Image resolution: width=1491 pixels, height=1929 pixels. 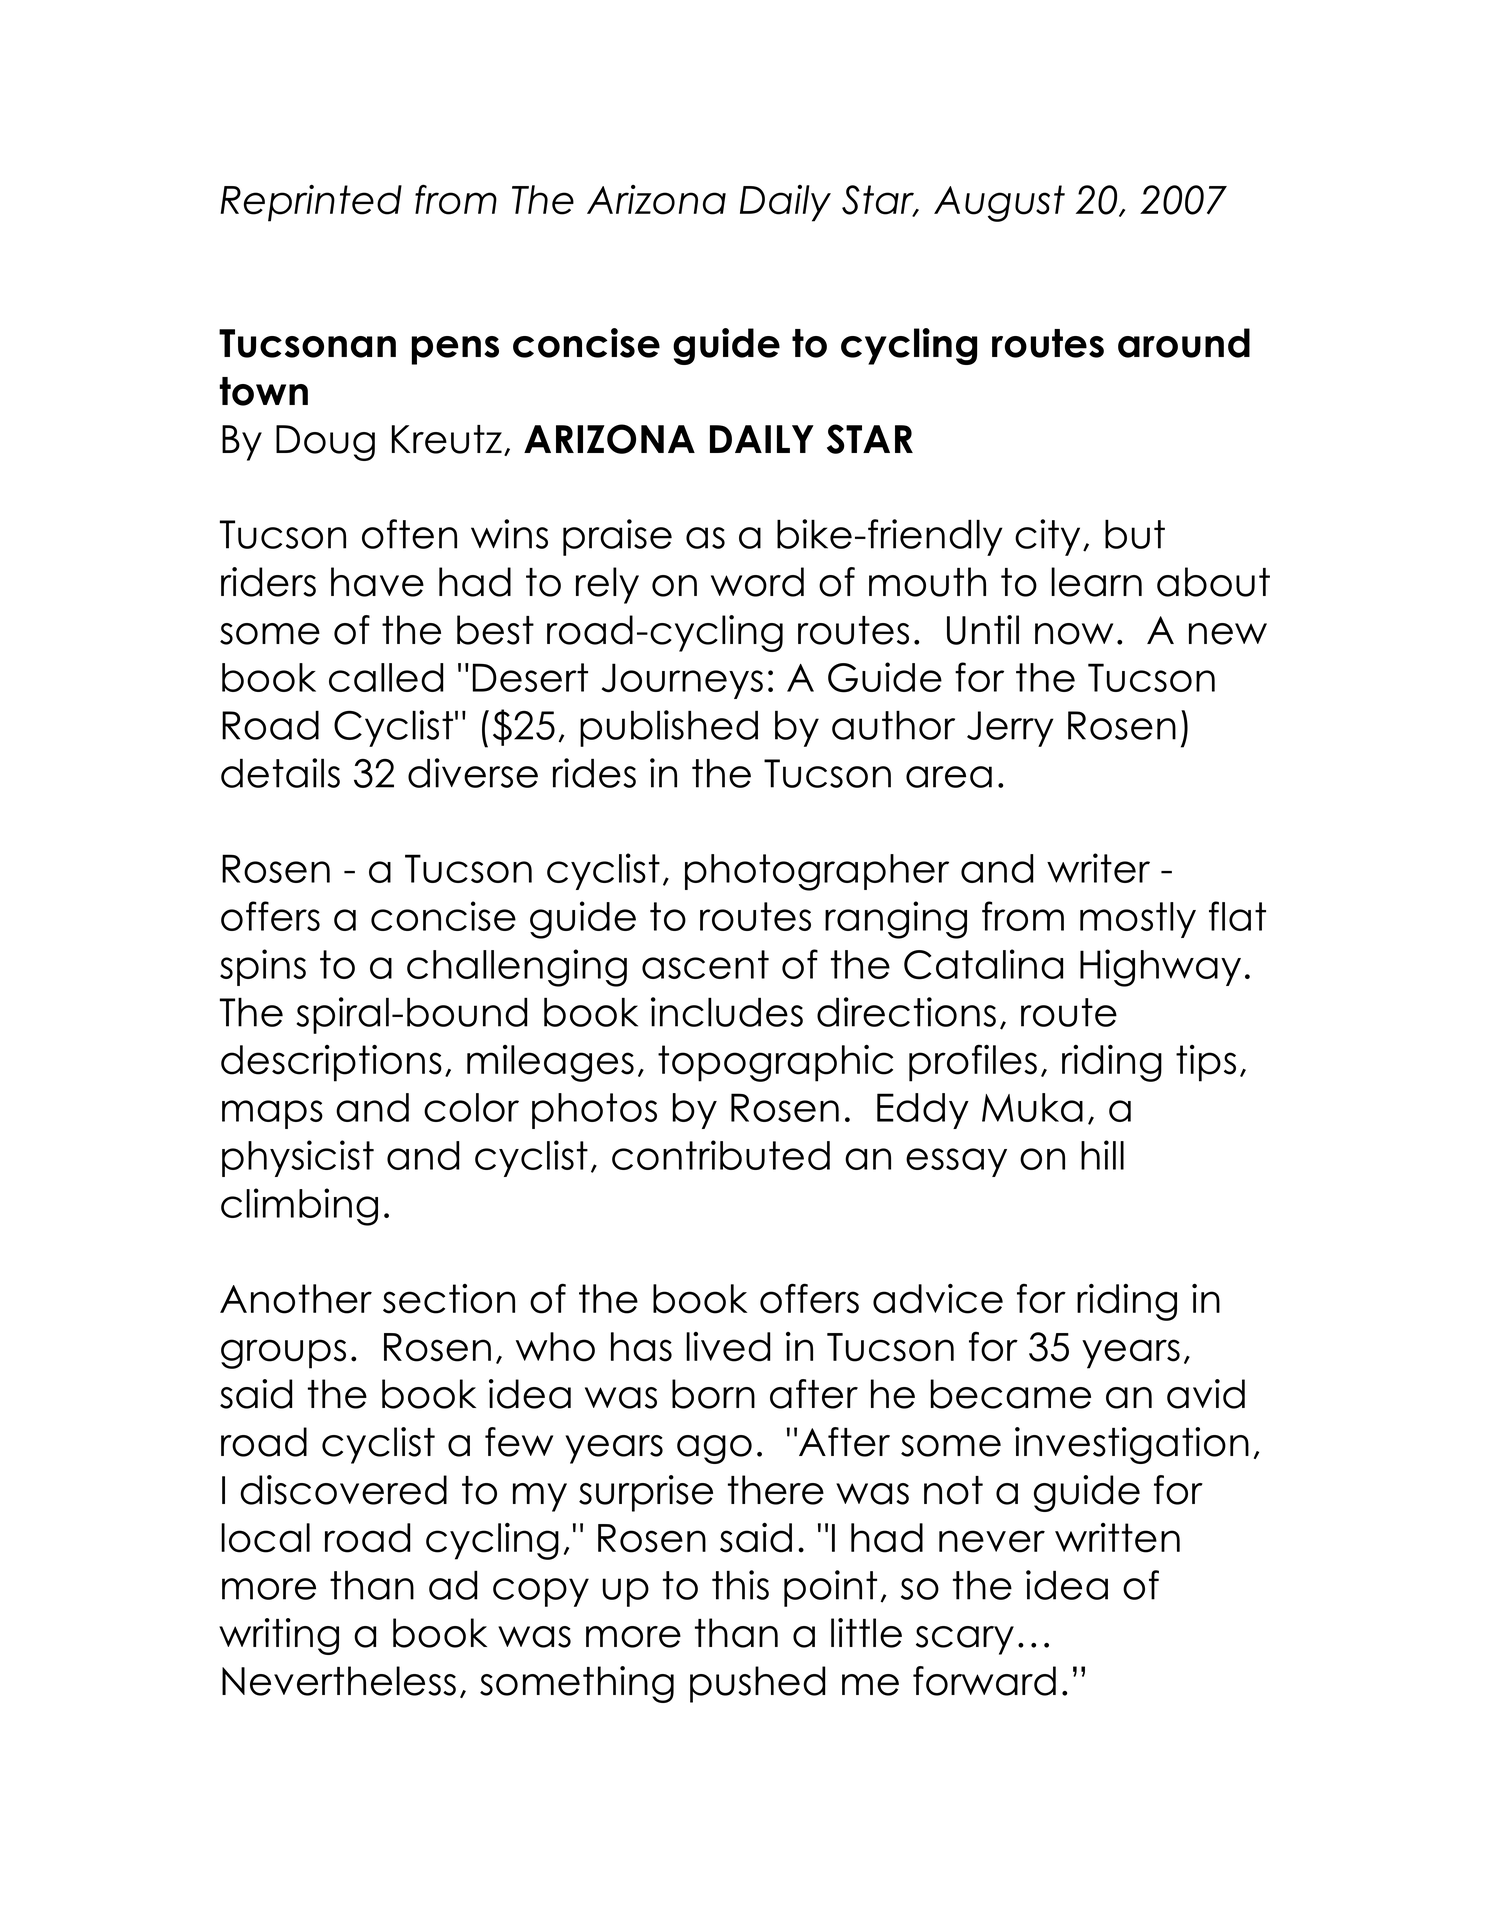 I want to click on around, so click(x=1184, y=343).
